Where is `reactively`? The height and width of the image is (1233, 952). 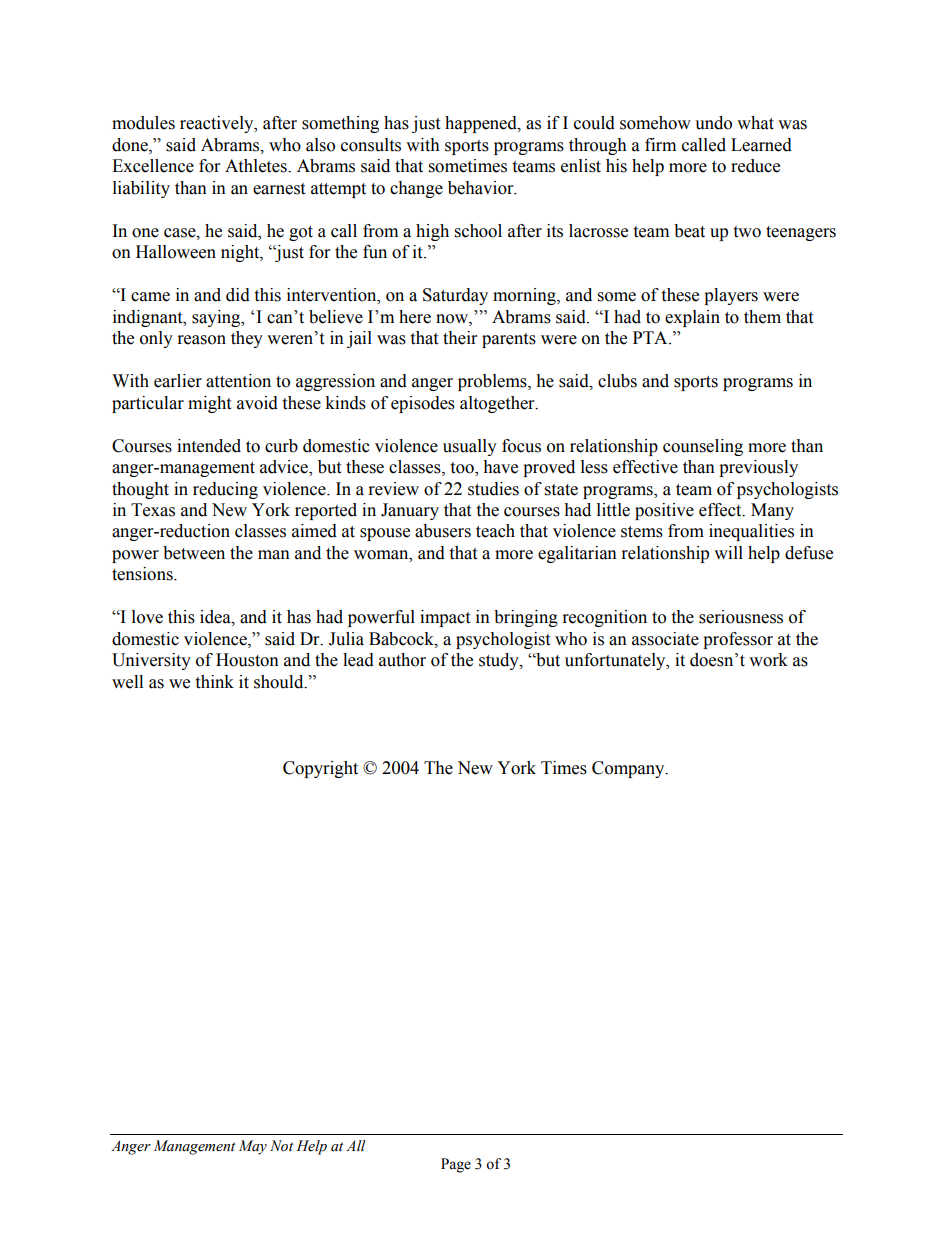 reactively is located at coordinates (218, 124).
